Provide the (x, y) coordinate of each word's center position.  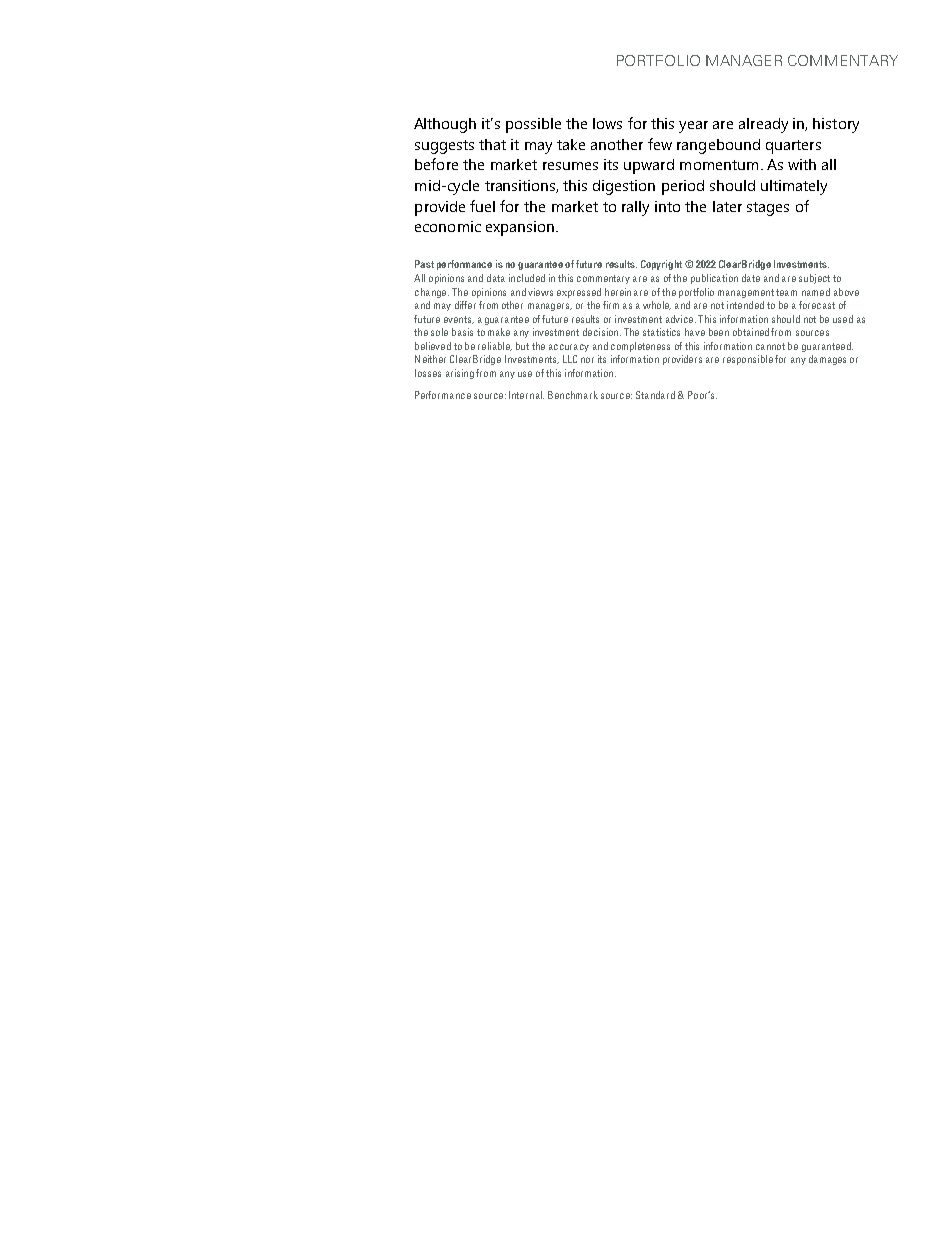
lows (607, 123)
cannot (770, 346)
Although (445, 125)
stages (768, 209)
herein (618, 292)
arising (460, 374)
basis (462, 332)
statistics (661, 332)
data (496, 278)
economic (448, 226)
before (436, 164)
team (786, 292)
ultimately (794, 187)
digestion (624, 187)
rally (635, 208)
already (763, 125)
